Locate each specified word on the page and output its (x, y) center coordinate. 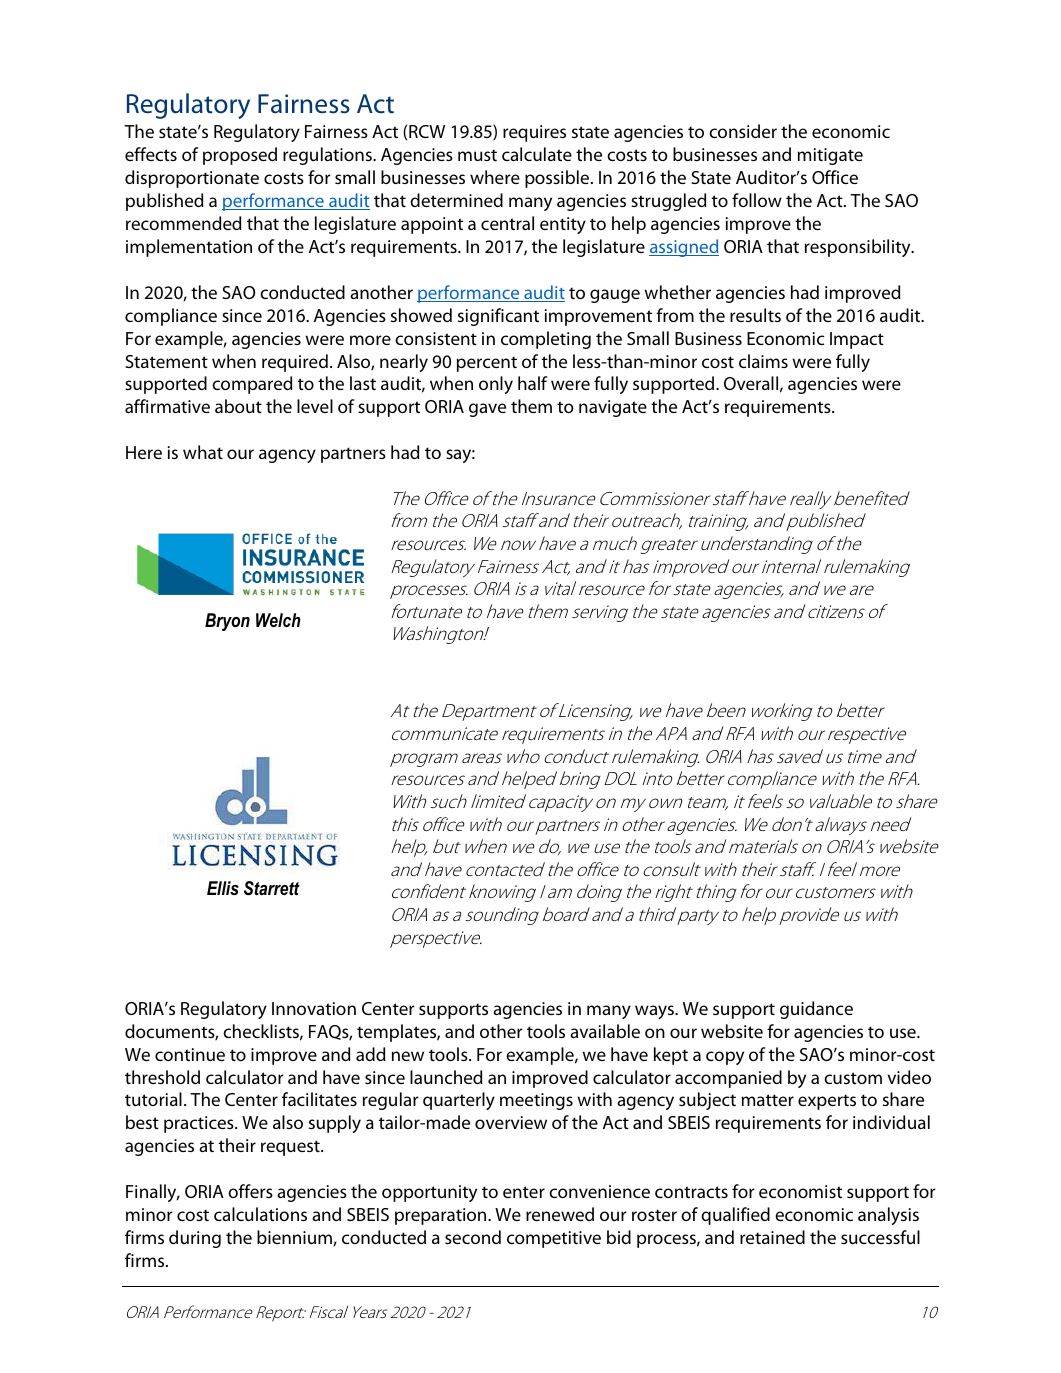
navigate (613, 408)
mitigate (830, 156)
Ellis (223, 888)
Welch (278, 620)
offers (250, 1191)
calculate (537, 154)
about (238, 406)
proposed (240, 156)
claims (763, 361)
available (605, 1031)
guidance (816, 1010)
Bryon (227, 622)
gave (487, 410)
